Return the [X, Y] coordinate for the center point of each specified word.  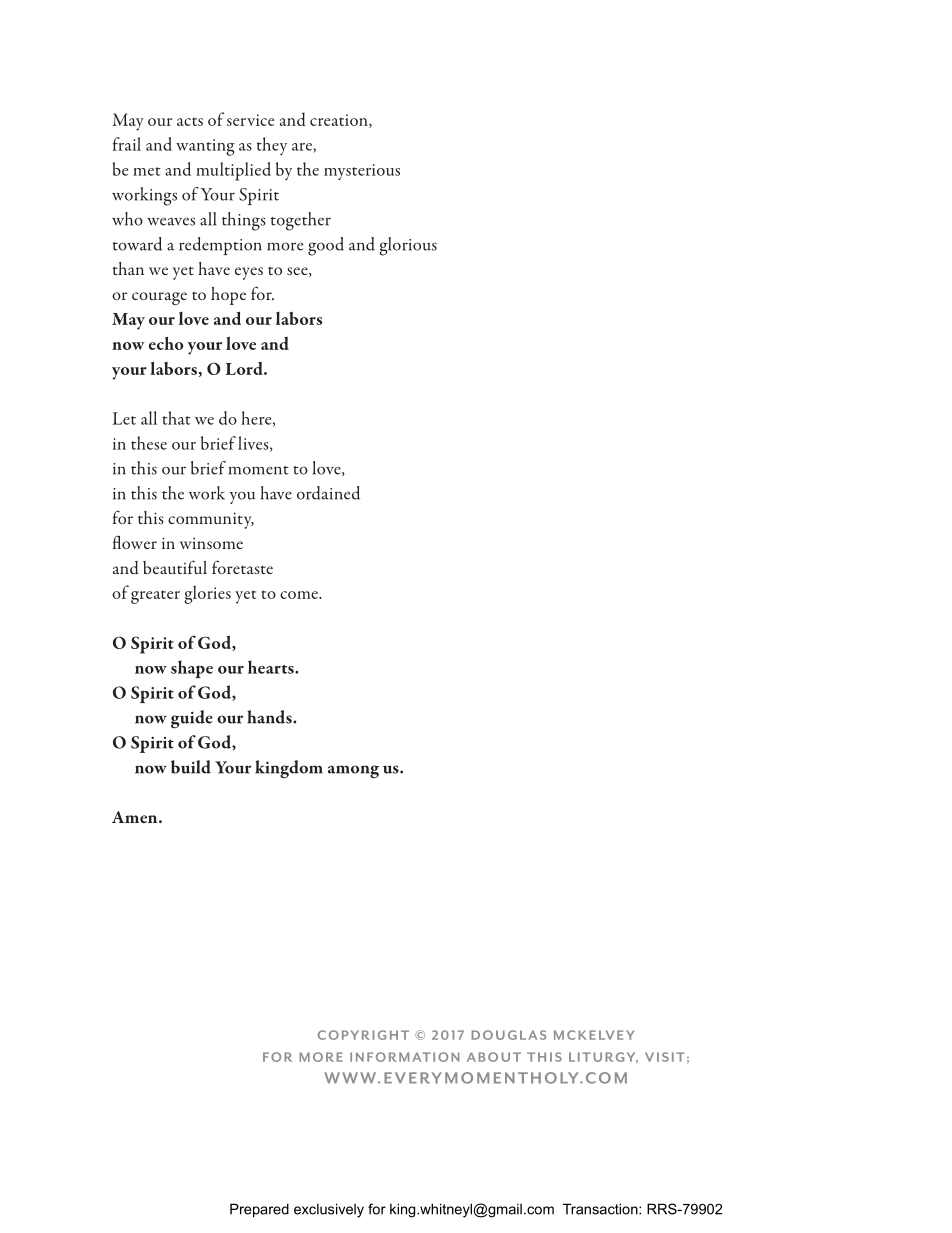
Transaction [601, 1209]
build [191, 767]
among [353, 772]
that [176, 418]
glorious [408, 246]
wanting [205, 147]
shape [192, 669]
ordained [328, 493]
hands [270, 717]
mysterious [362, 172]
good [326, 246]
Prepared [259, 1210]
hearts [272, 667]
